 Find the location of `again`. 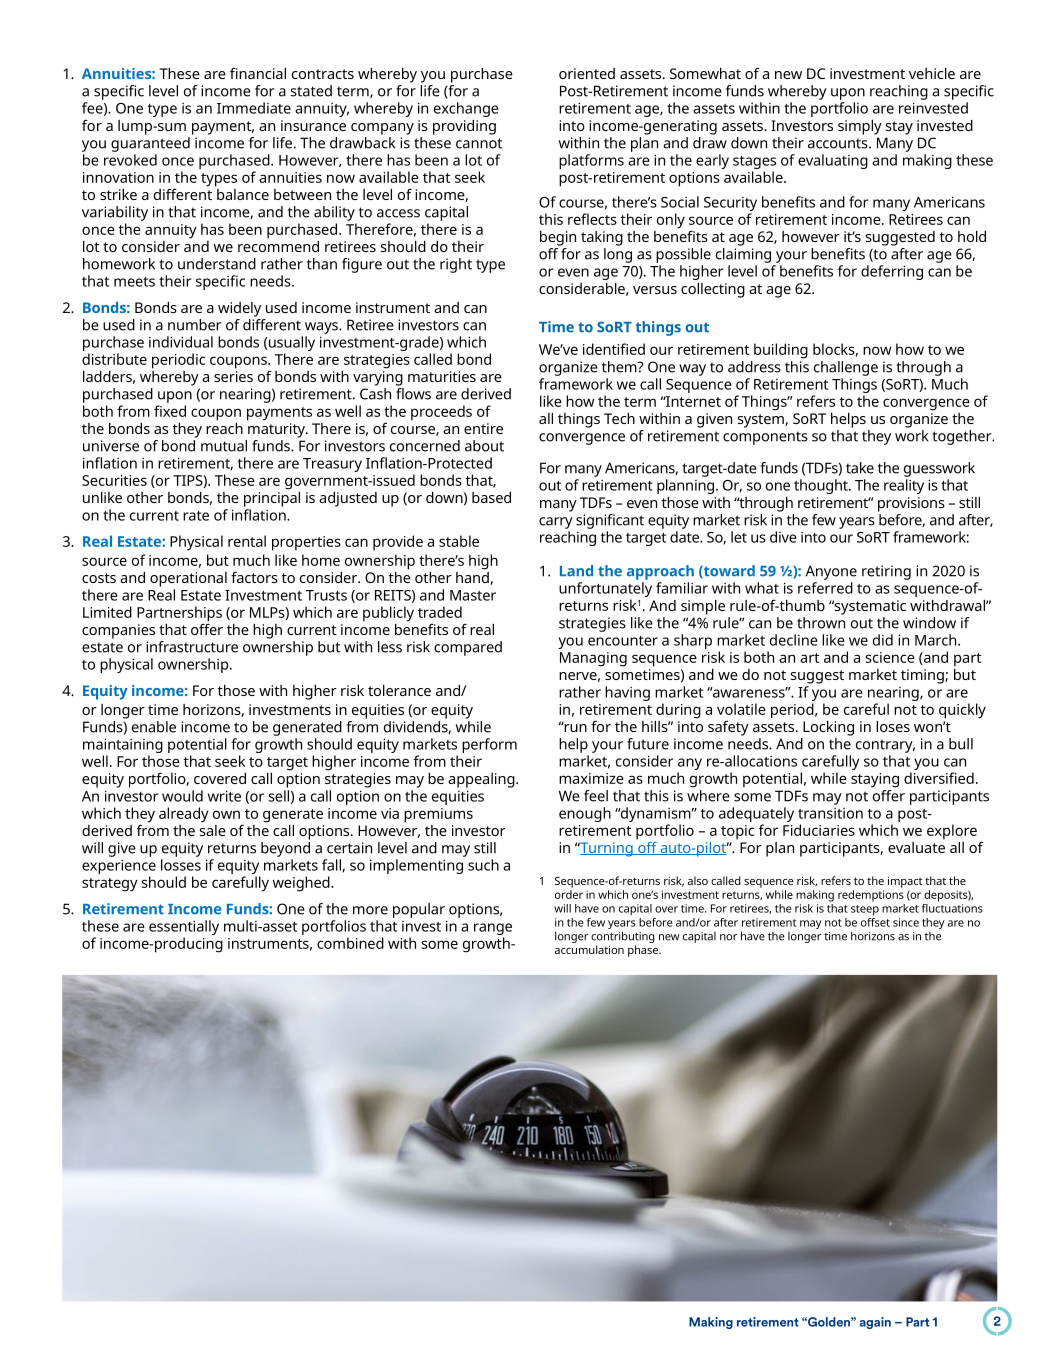

again is located at coordinates (875, 1323).
